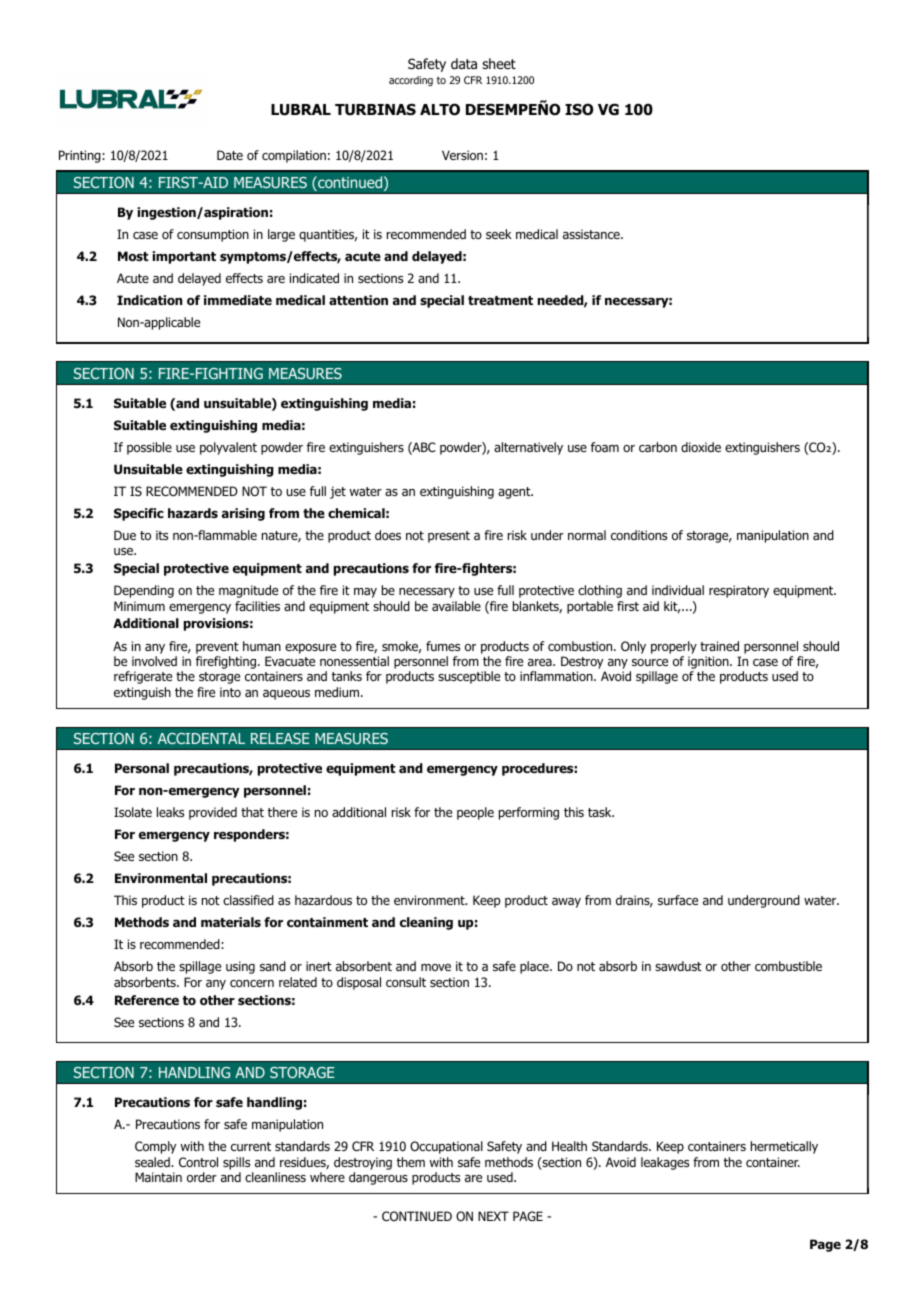 The width and height of the image is (924, 1308). Describe the element at coordinates (440, 109) in the image. I see `ALTO` at that location.
